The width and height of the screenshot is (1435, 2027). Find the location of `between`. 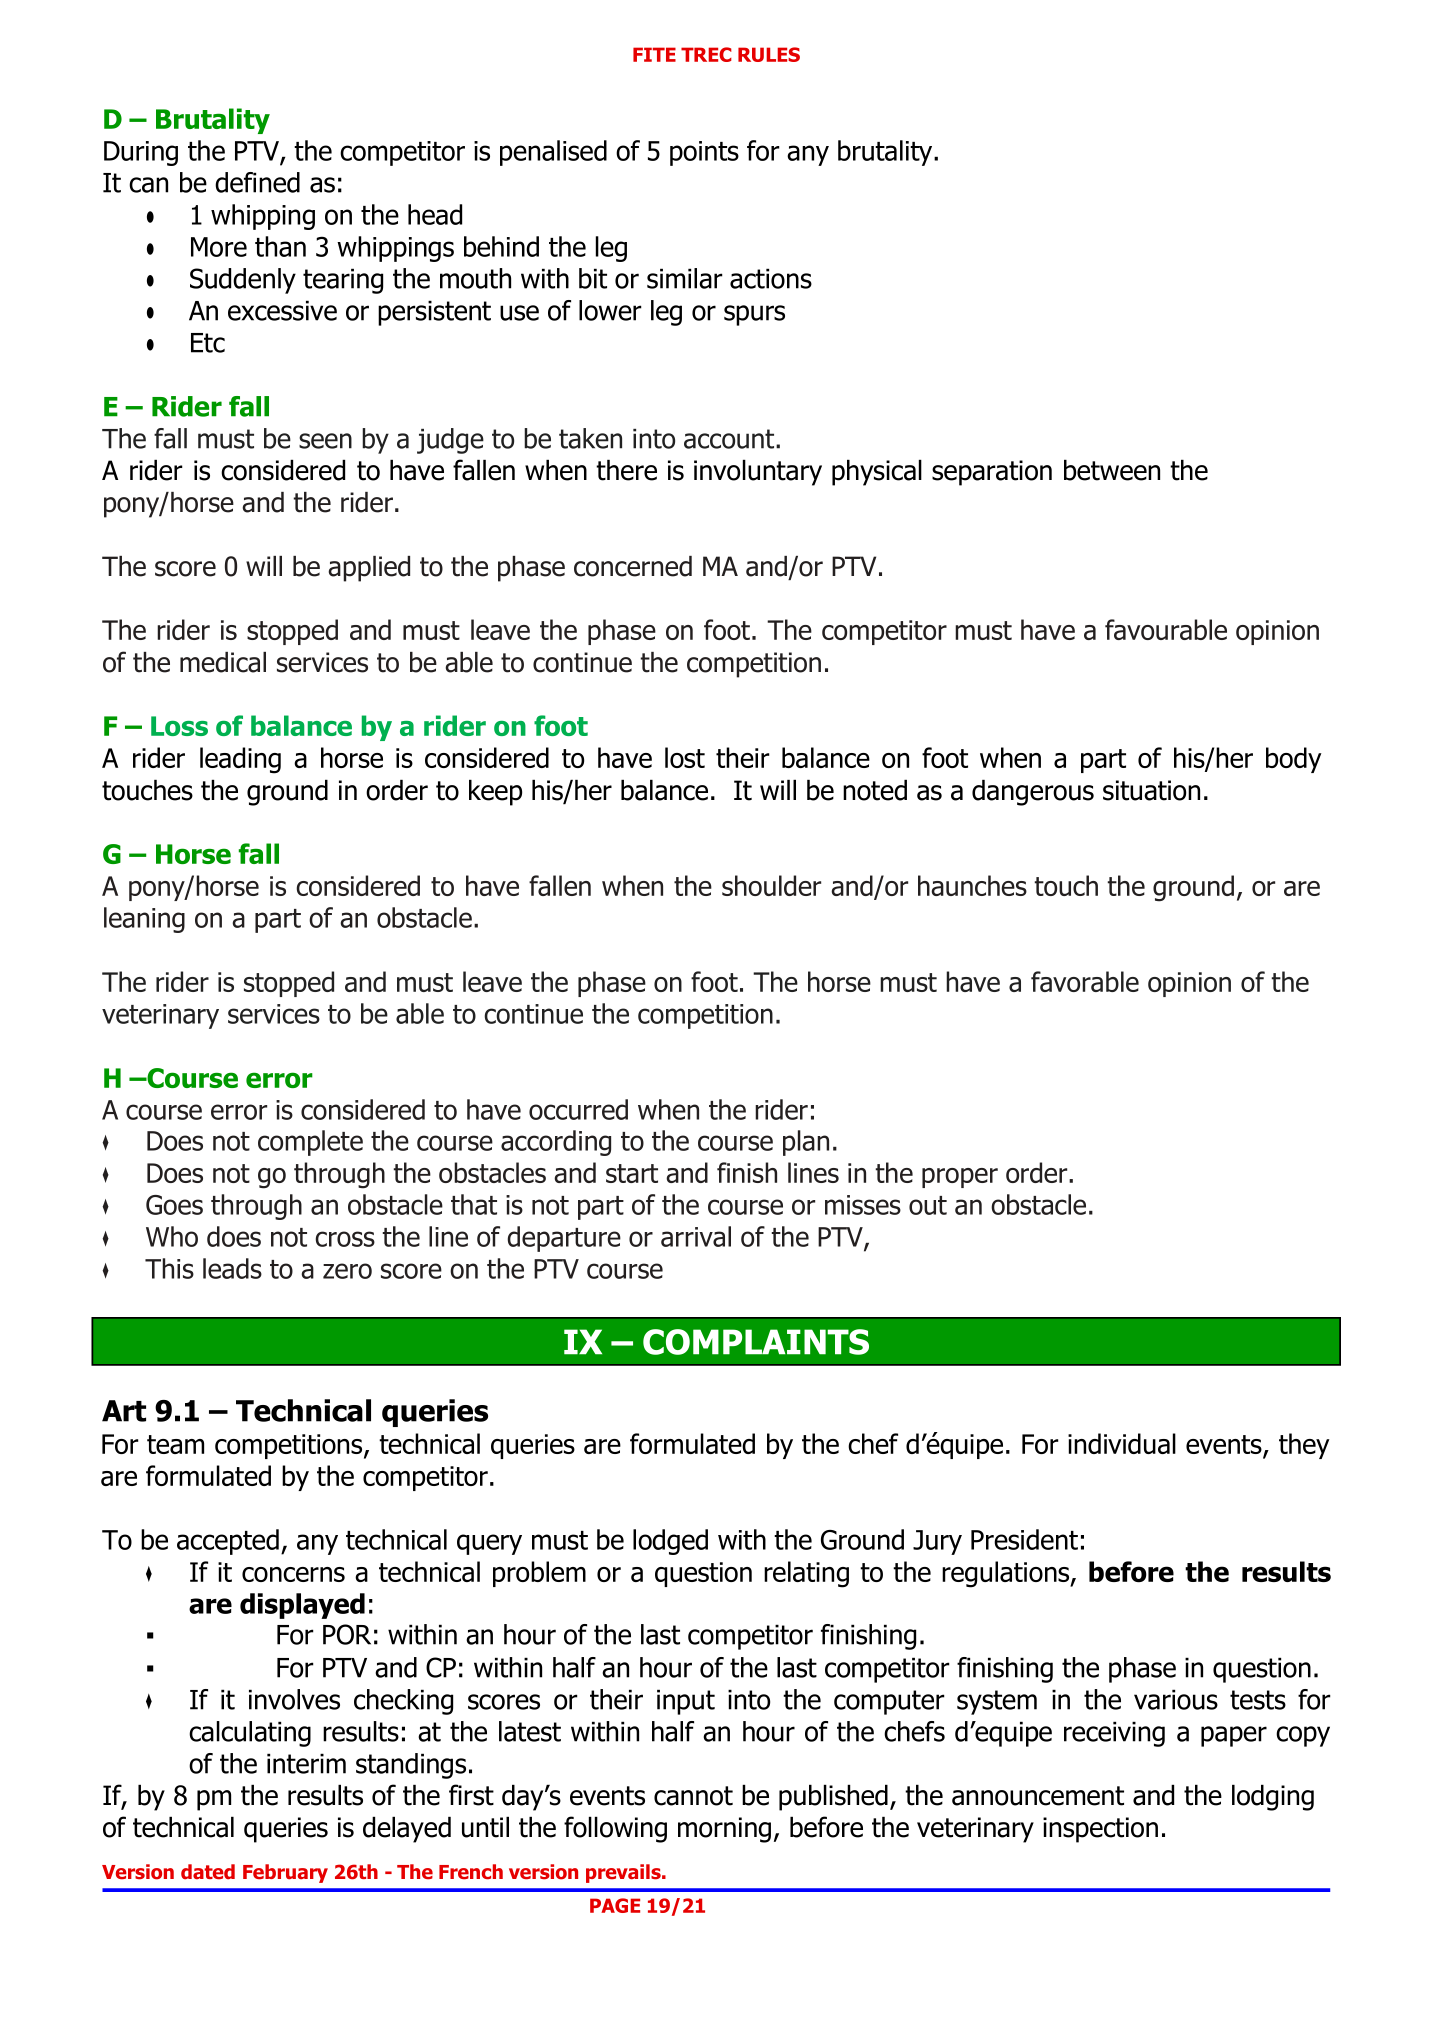

between is located at coordinates (1112, 470).
